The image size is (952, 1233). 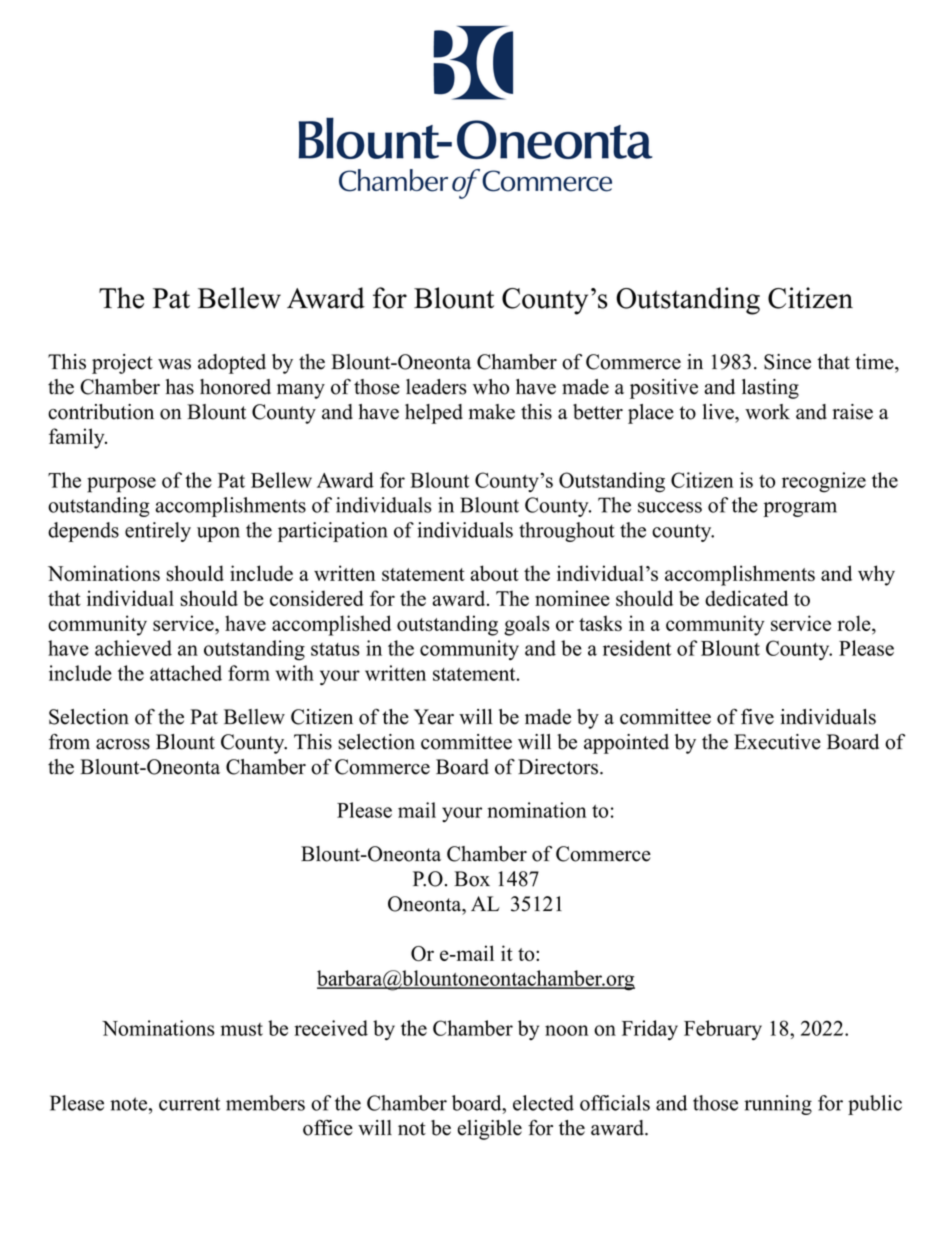 I want to click on who, so click(x=491, y=387).
